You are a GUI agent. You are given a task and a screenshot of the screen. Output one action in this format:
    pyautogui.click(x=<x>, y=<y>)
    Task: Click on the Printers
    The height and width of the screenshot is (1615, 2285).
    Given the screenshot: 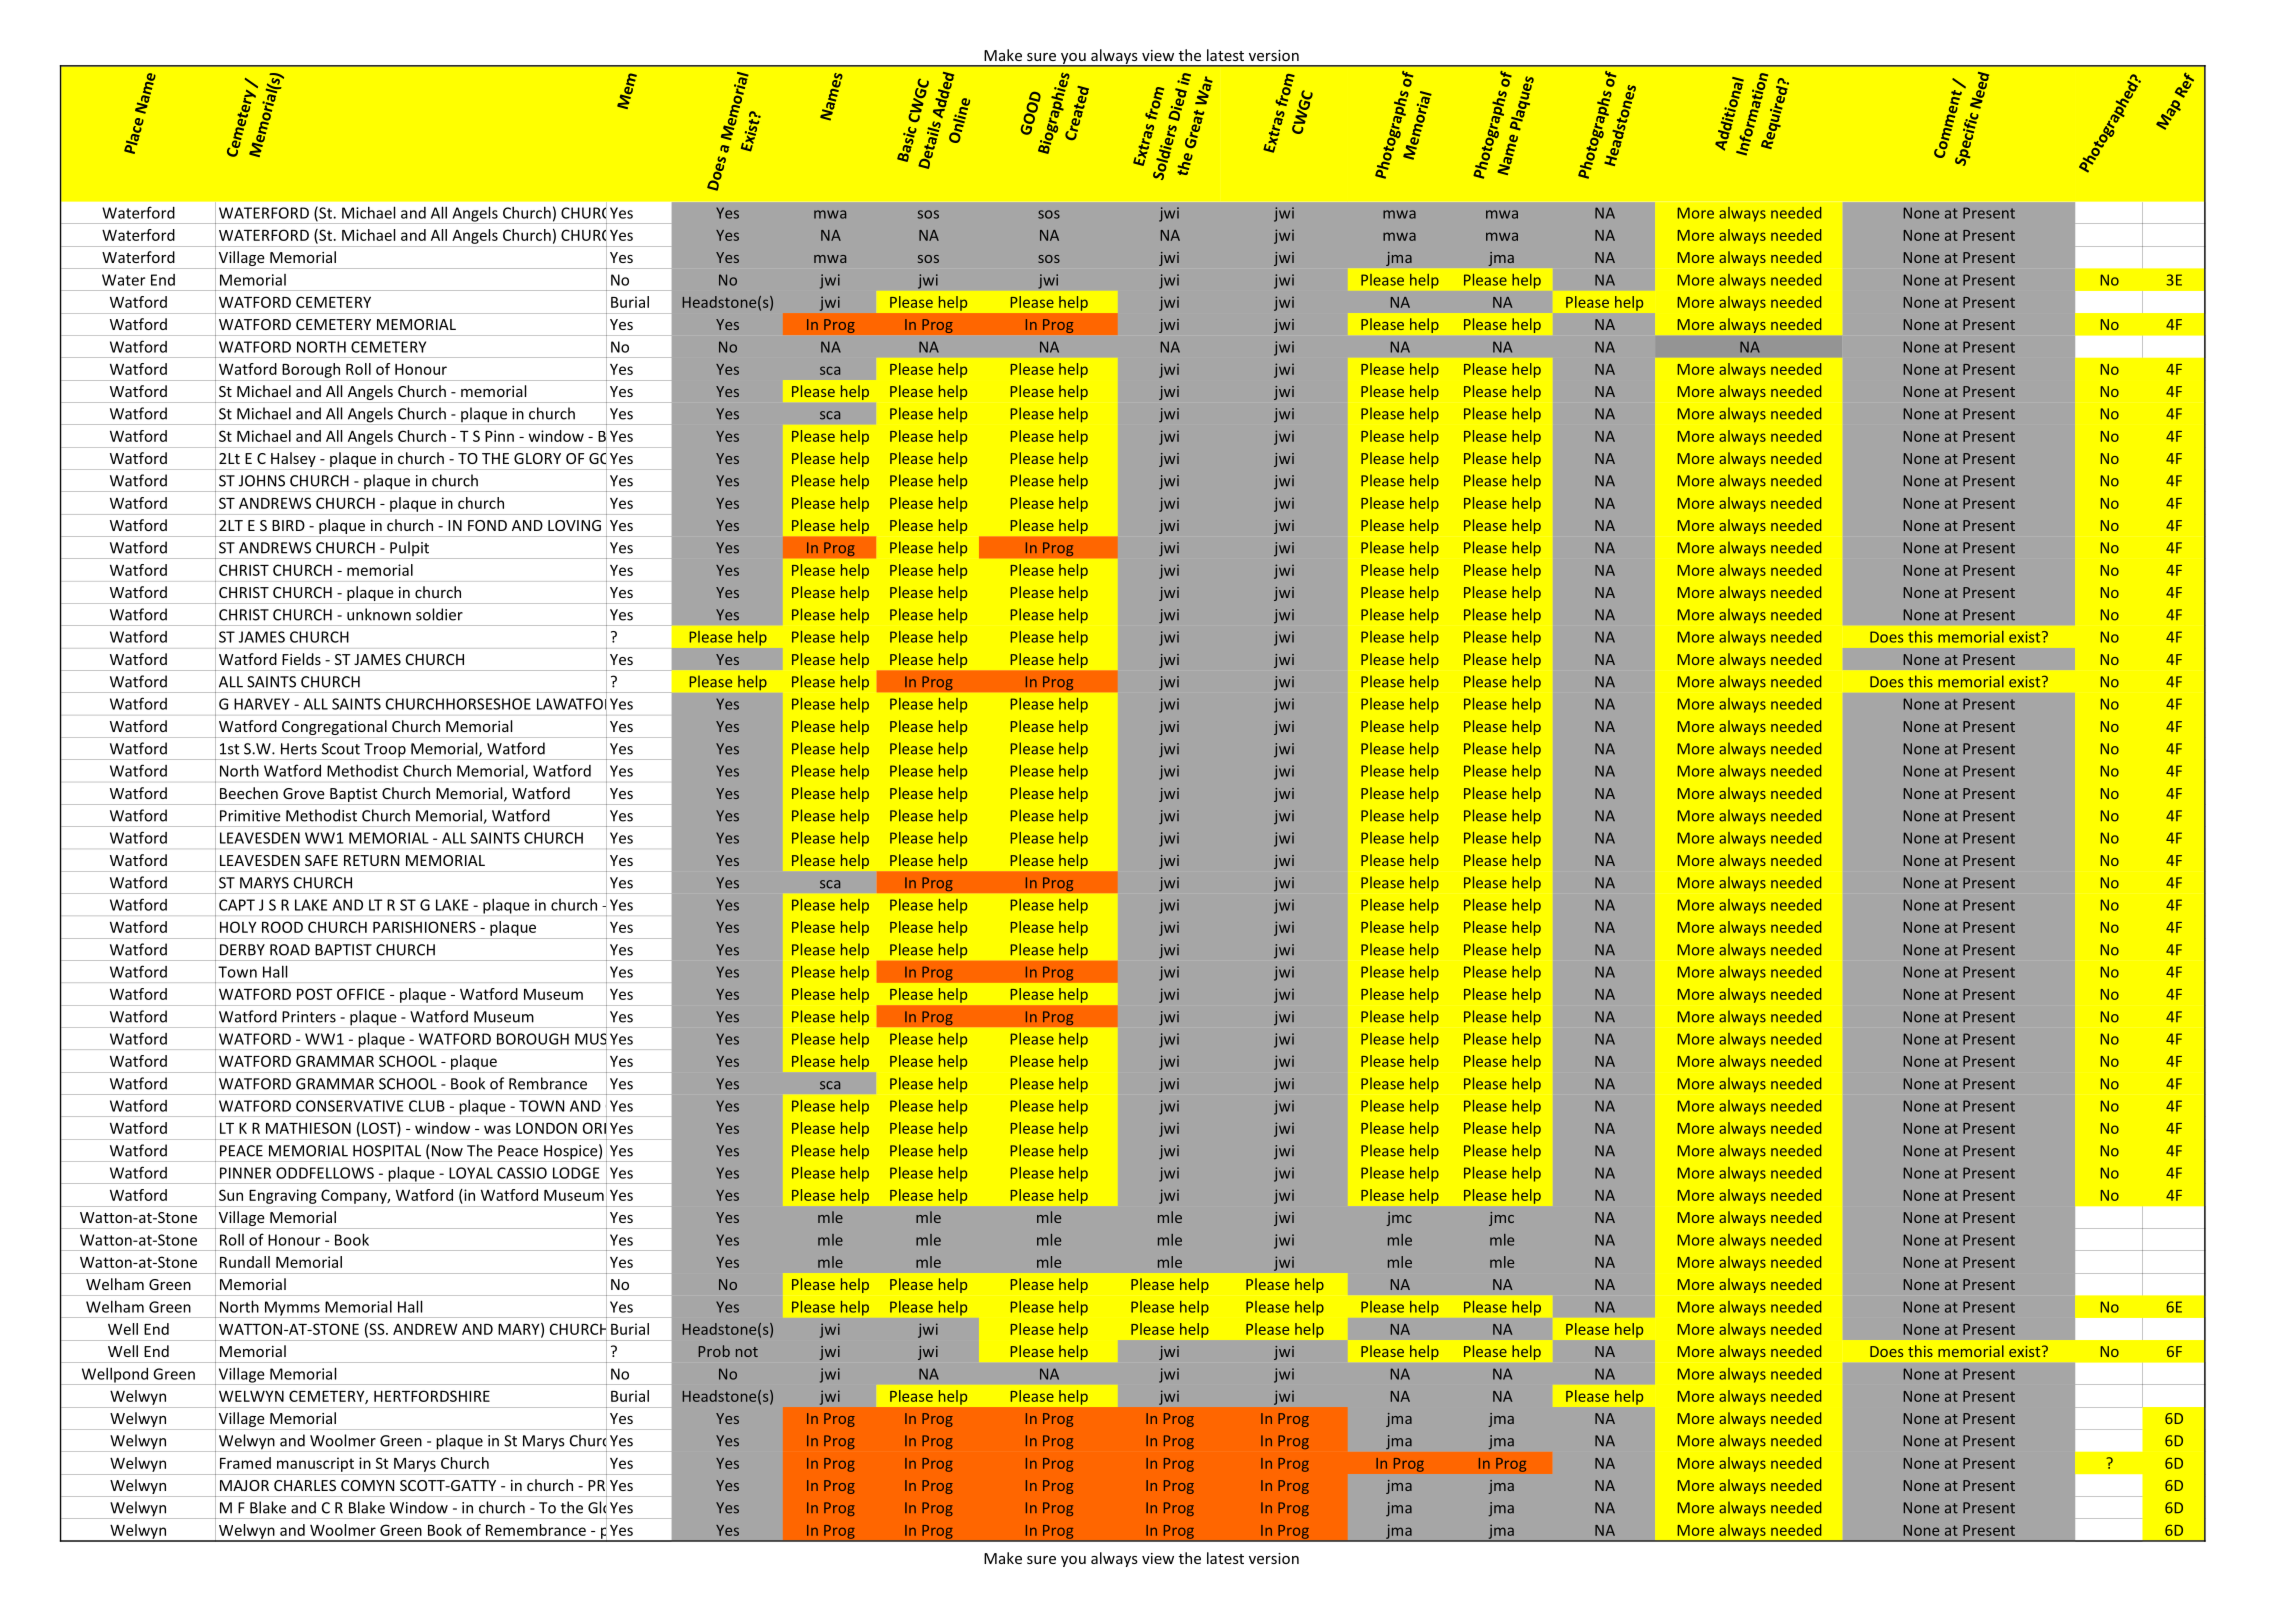 What is the action you would take?
    pyautogui.click(x=309, y=1017)
